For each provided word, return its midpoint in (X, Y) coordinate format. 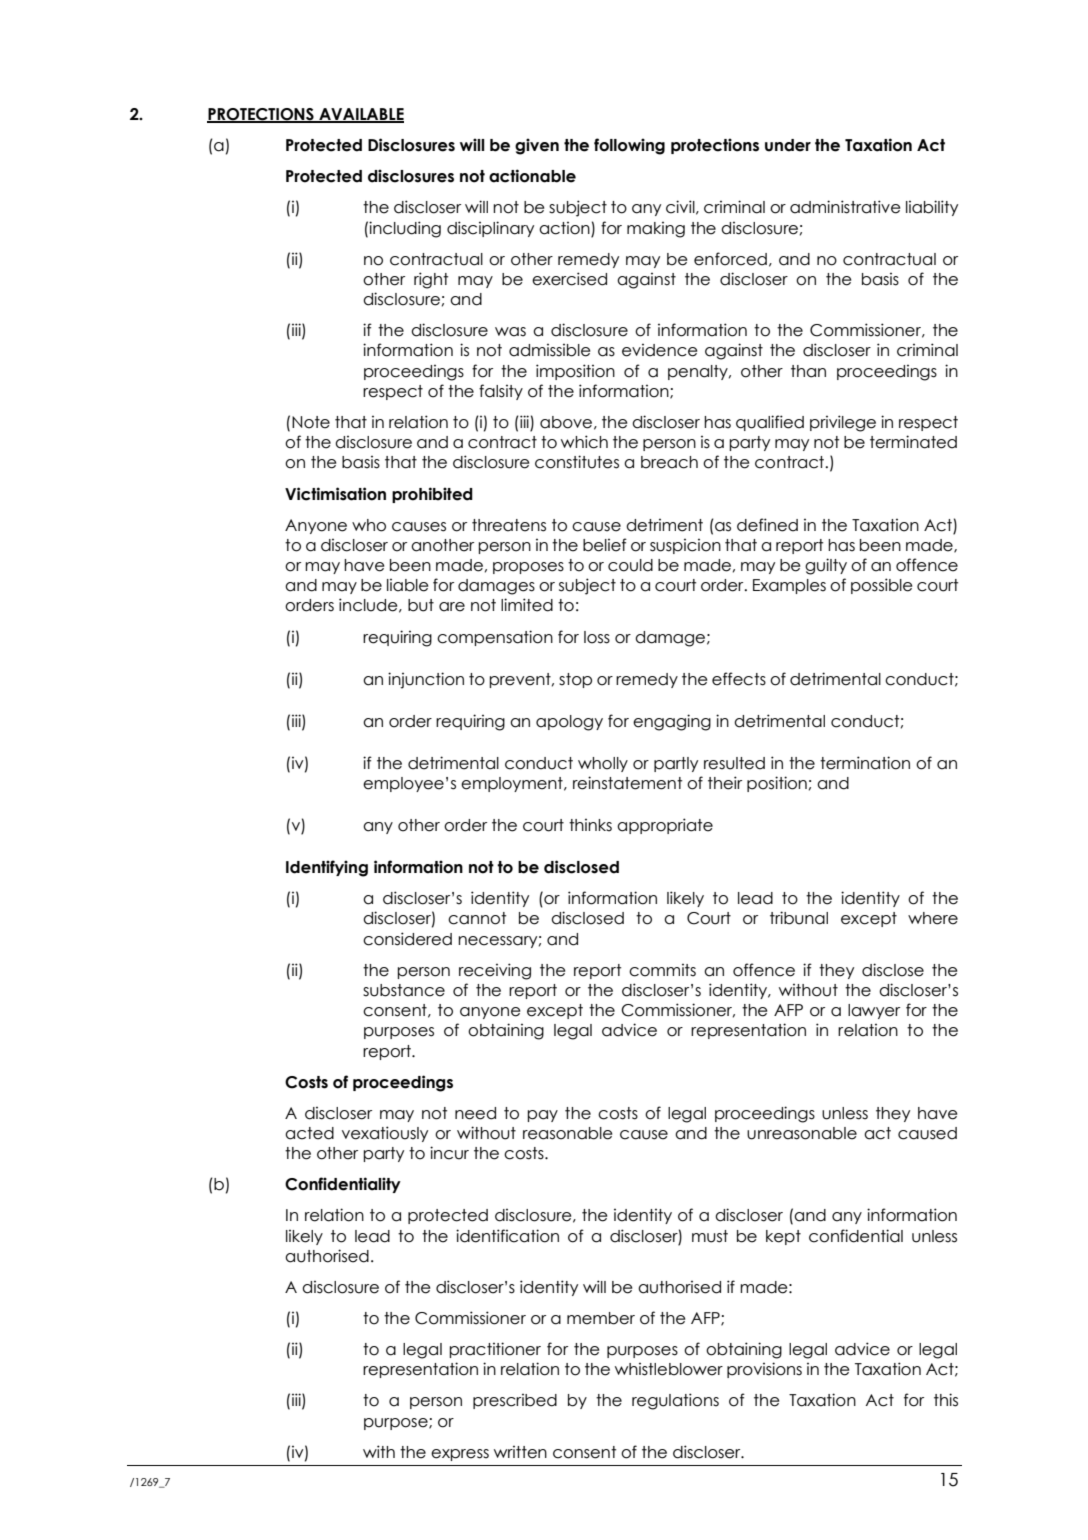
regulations (675, 1401)
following (629, 146)
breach (669, 462)
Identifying (327, 868)
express (460, 1455)
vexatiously (385, 1134)
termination (865, 763)
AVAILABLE (360, 115)
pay (542, 1116)
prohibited (432, 495)
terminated (913, 442)
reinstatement (627, 783)
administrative (845, 207)
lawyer (874, 1011)
